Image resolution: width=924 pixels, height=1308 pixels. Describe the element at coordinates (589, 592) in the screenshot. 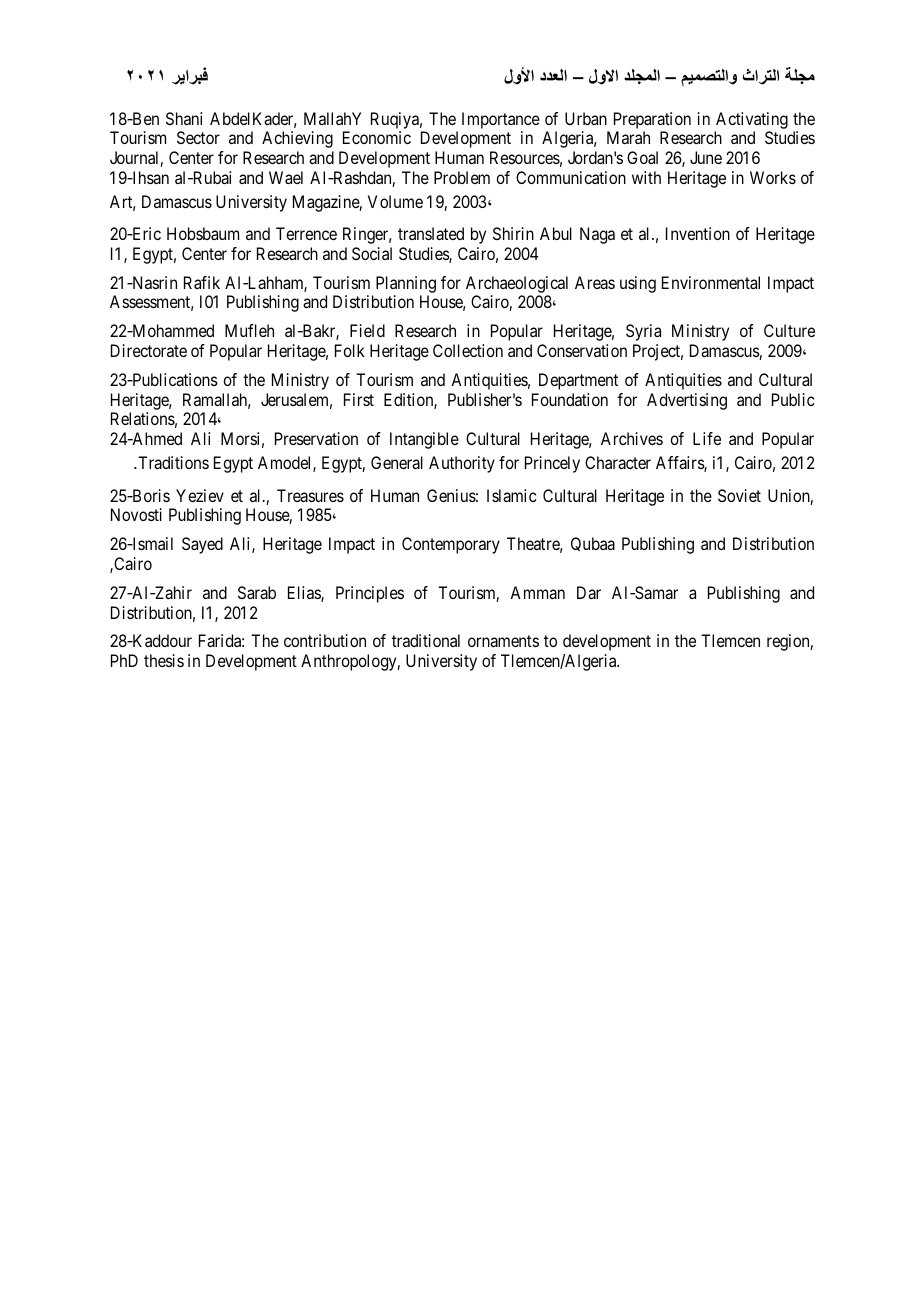

I see `Dar` at that location.
